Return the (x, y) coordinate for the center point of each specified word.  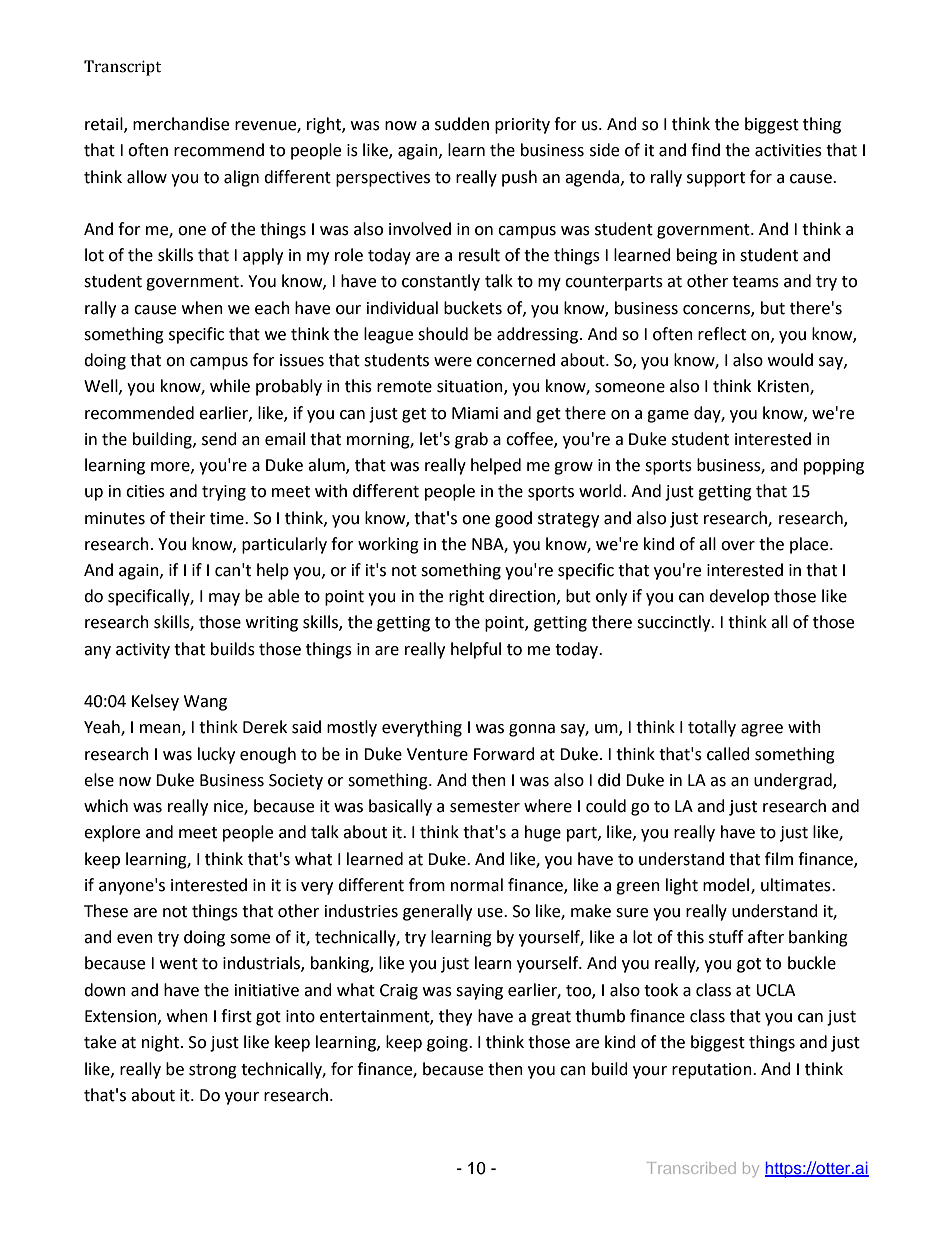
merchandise (181, 124)
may (224, 599)
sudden (462, 124)
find (705, 150)
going (448, 1044)
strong (213, 1071)
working (388, 545)
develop (739, 597)
